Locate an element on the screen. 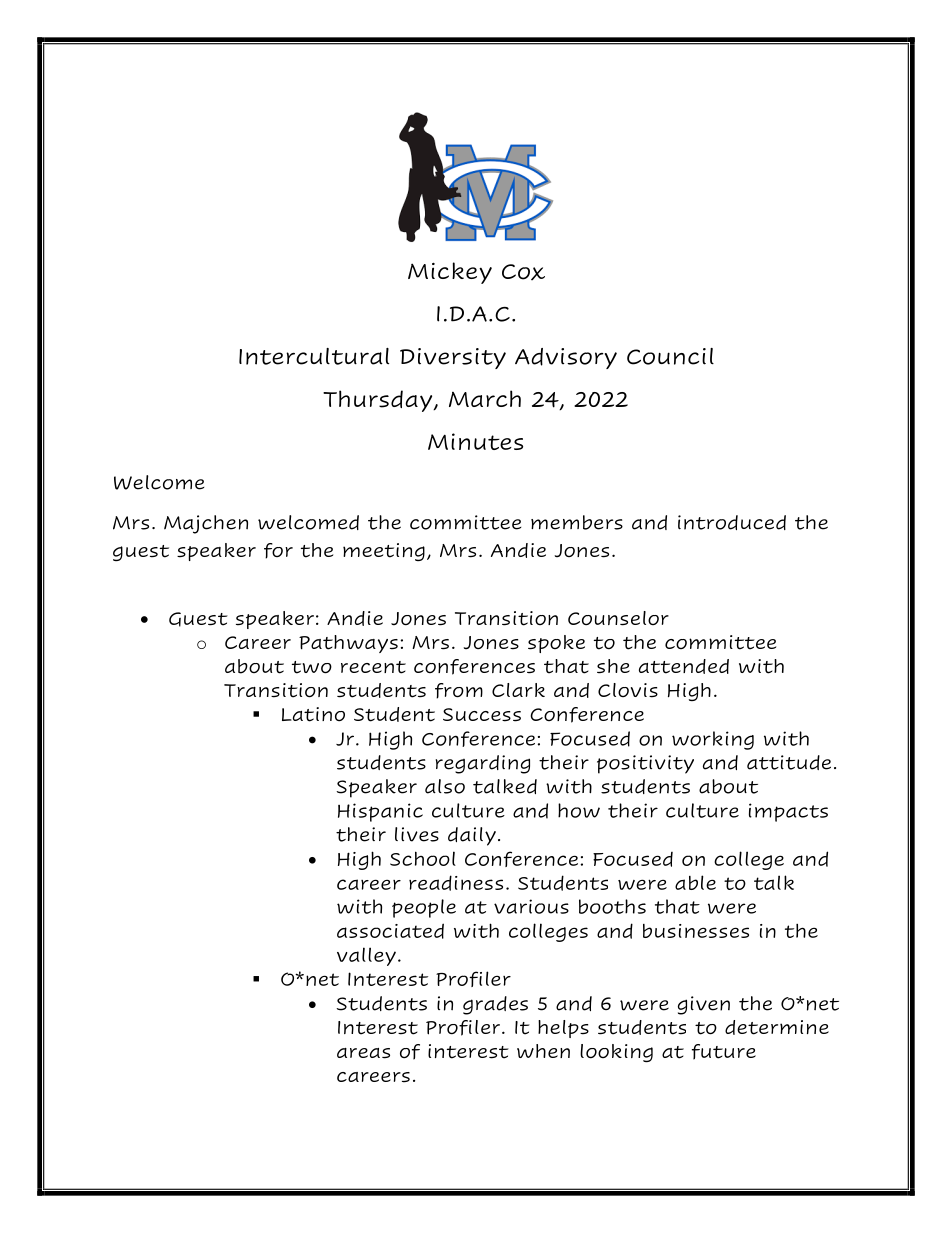 This screenshot has width=952, height=1233. Cox is located at coordinates (523, 272).
